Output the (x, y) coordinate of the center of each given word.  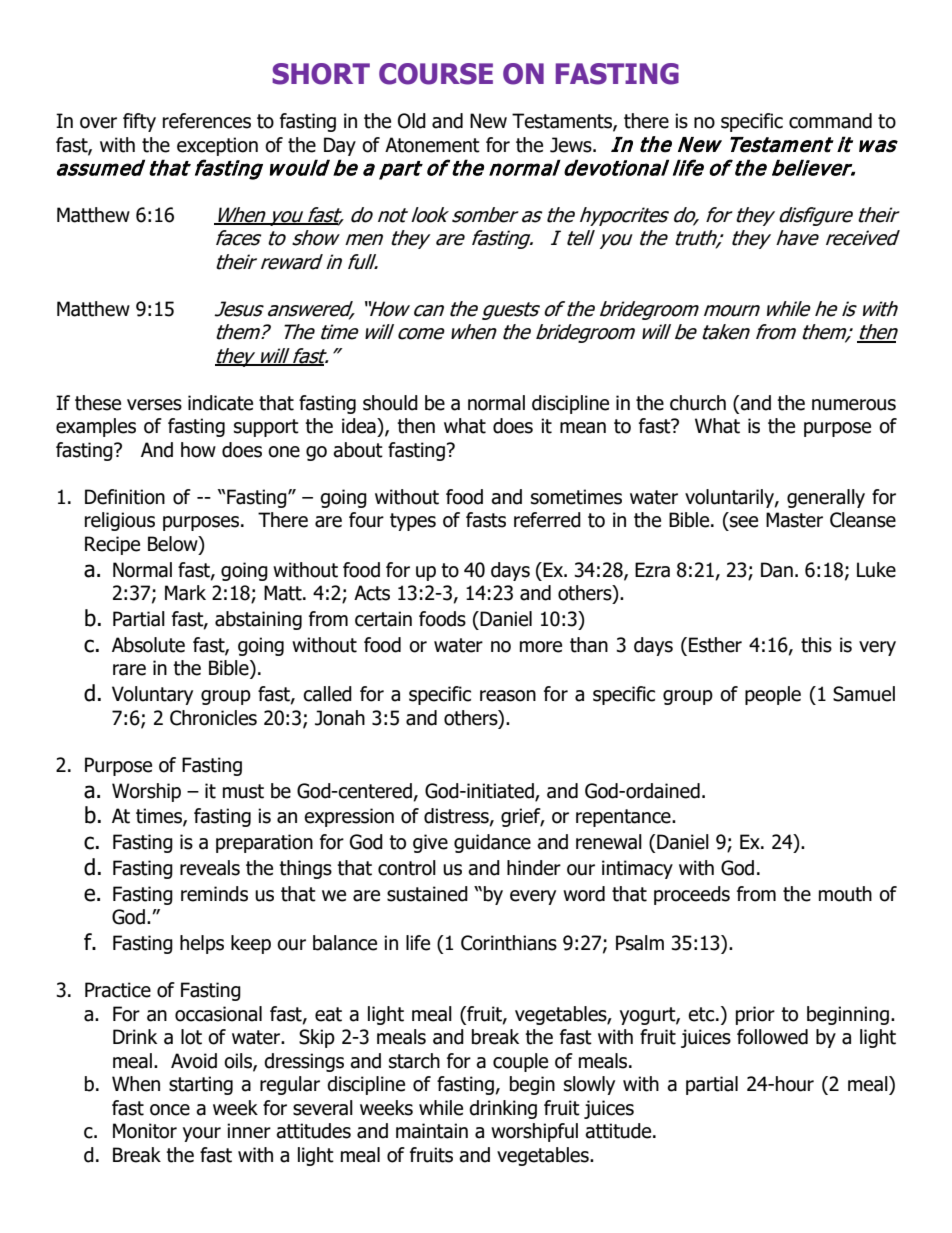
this (816, 645)
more (541, 647)
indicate (220, 403)
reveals (210, 868)
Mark (185, 593)
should (390, 403)
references (207, 121)
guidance (492, 843)
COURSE (436, 74)
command (830, 121)
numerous (854, 405)
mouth (845, 894)
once (170, 1110)
